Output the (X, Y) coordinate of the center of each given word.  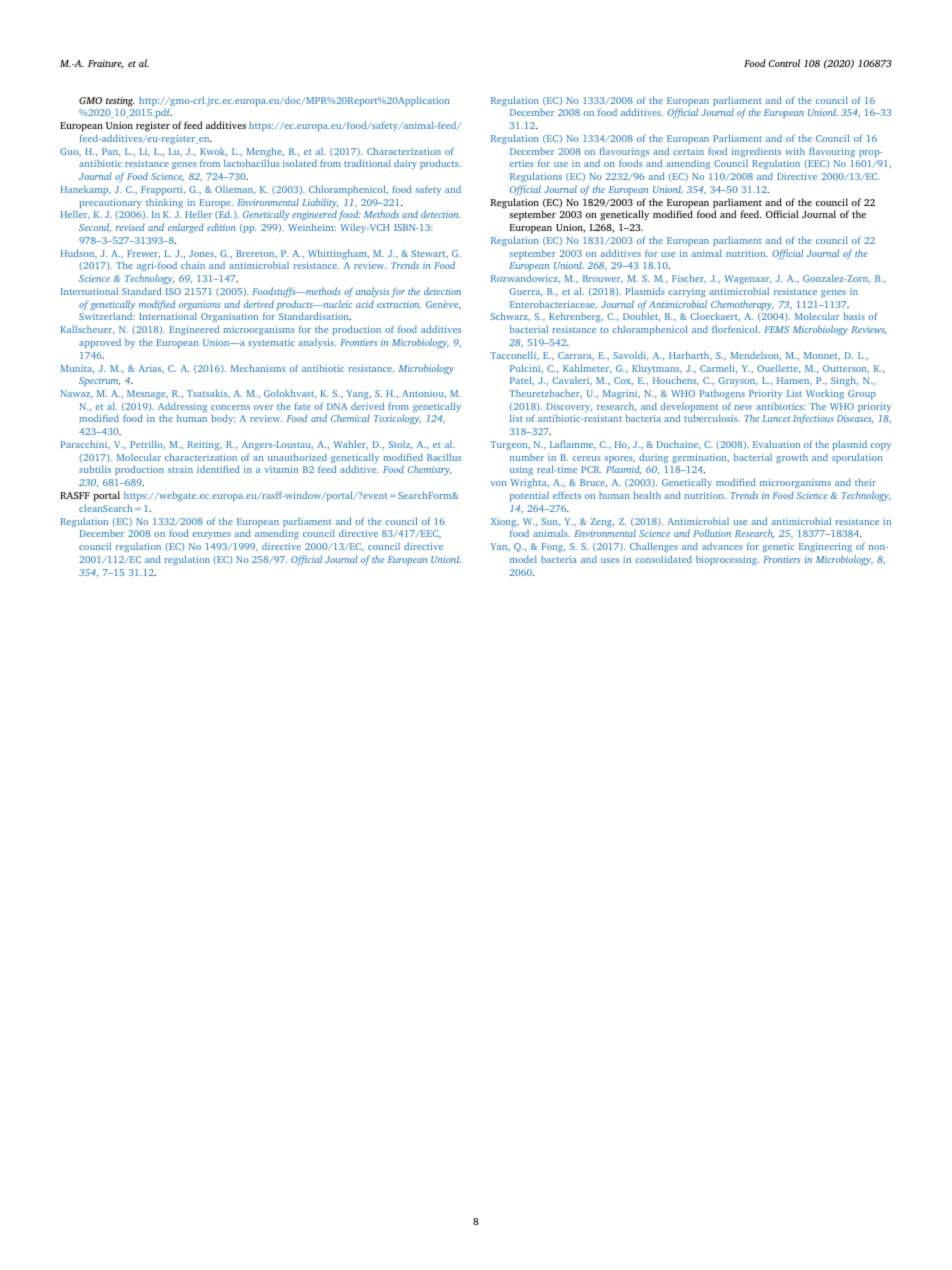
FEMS (776, 329)
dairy (405, 164)
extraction (399, 304)
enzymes (211, 535)
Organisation (229, 319)
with (795, 151)
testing (120, 102)
